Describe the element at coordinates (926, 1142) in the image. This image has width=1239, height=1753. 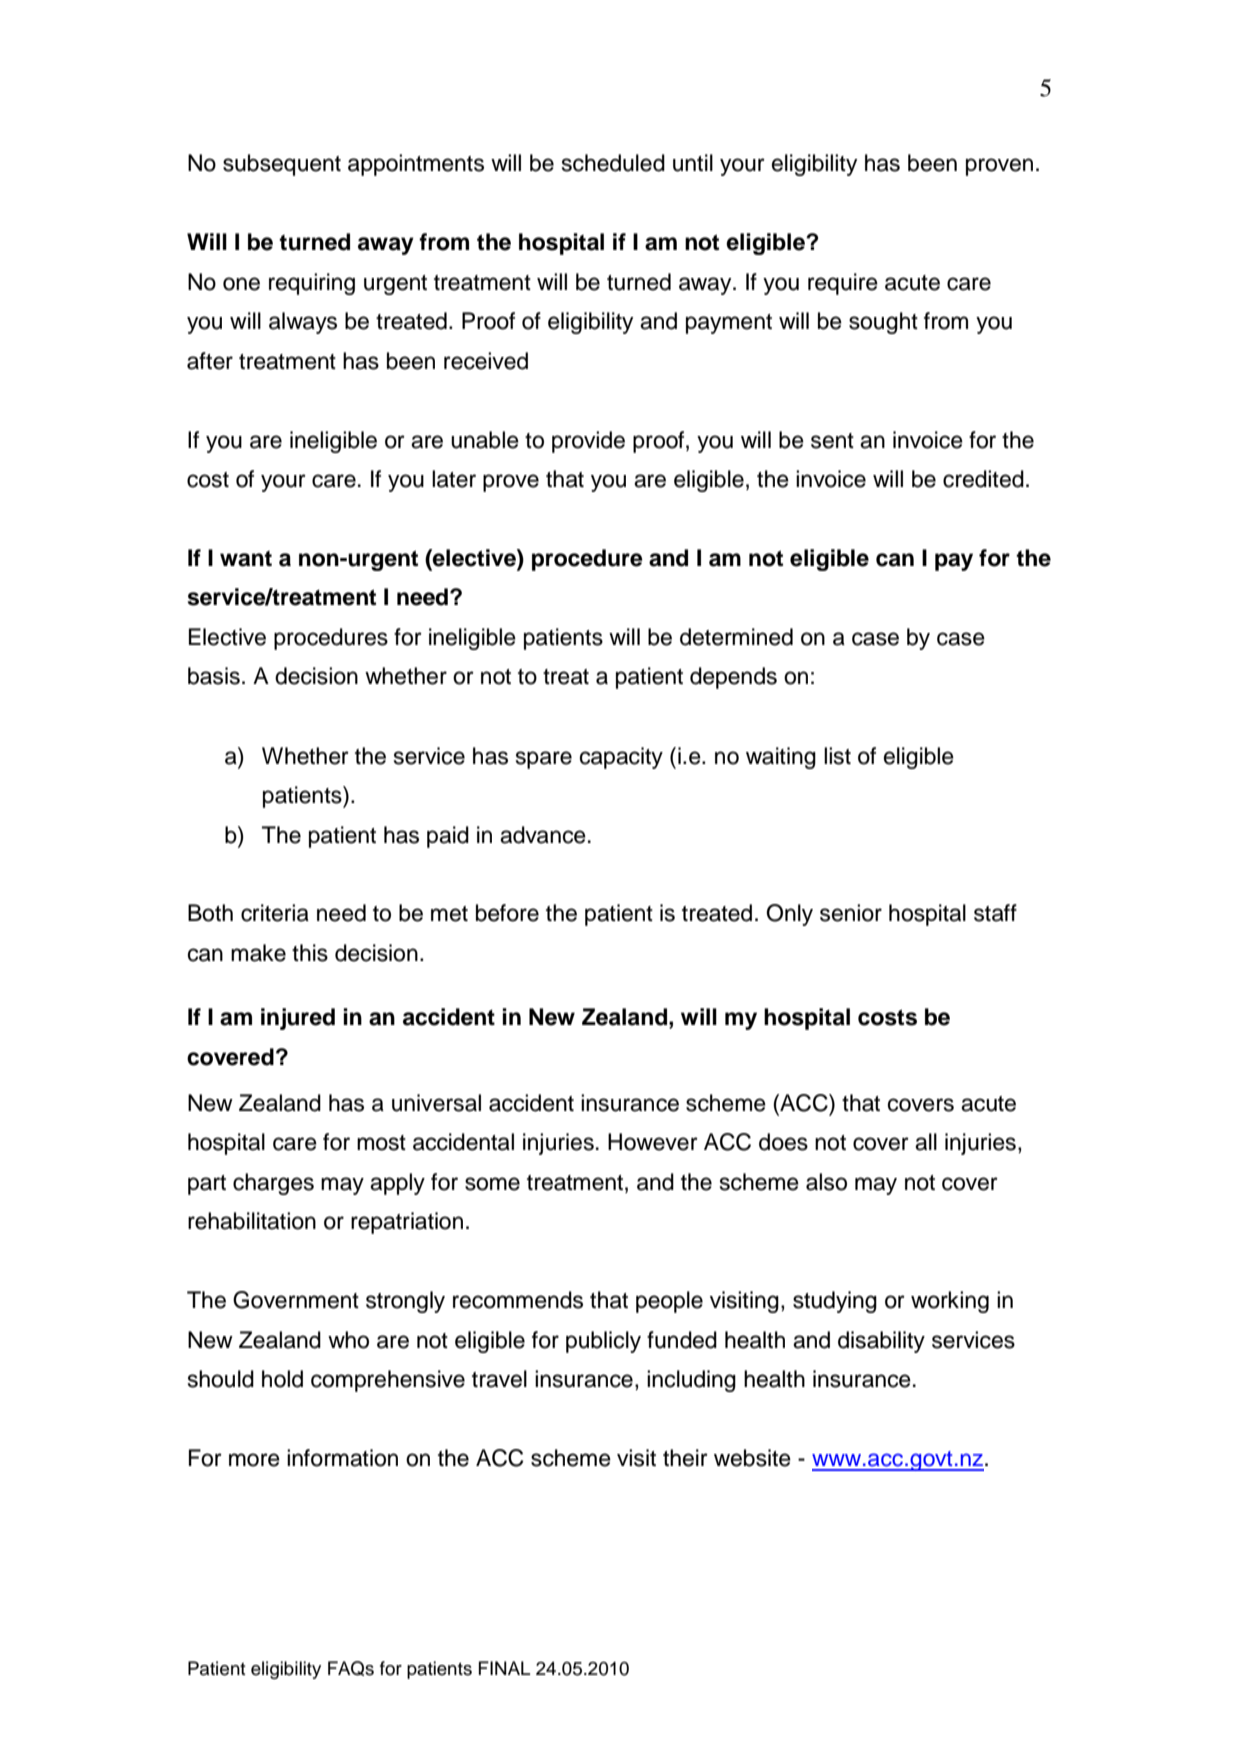
I see `all` at that location.
